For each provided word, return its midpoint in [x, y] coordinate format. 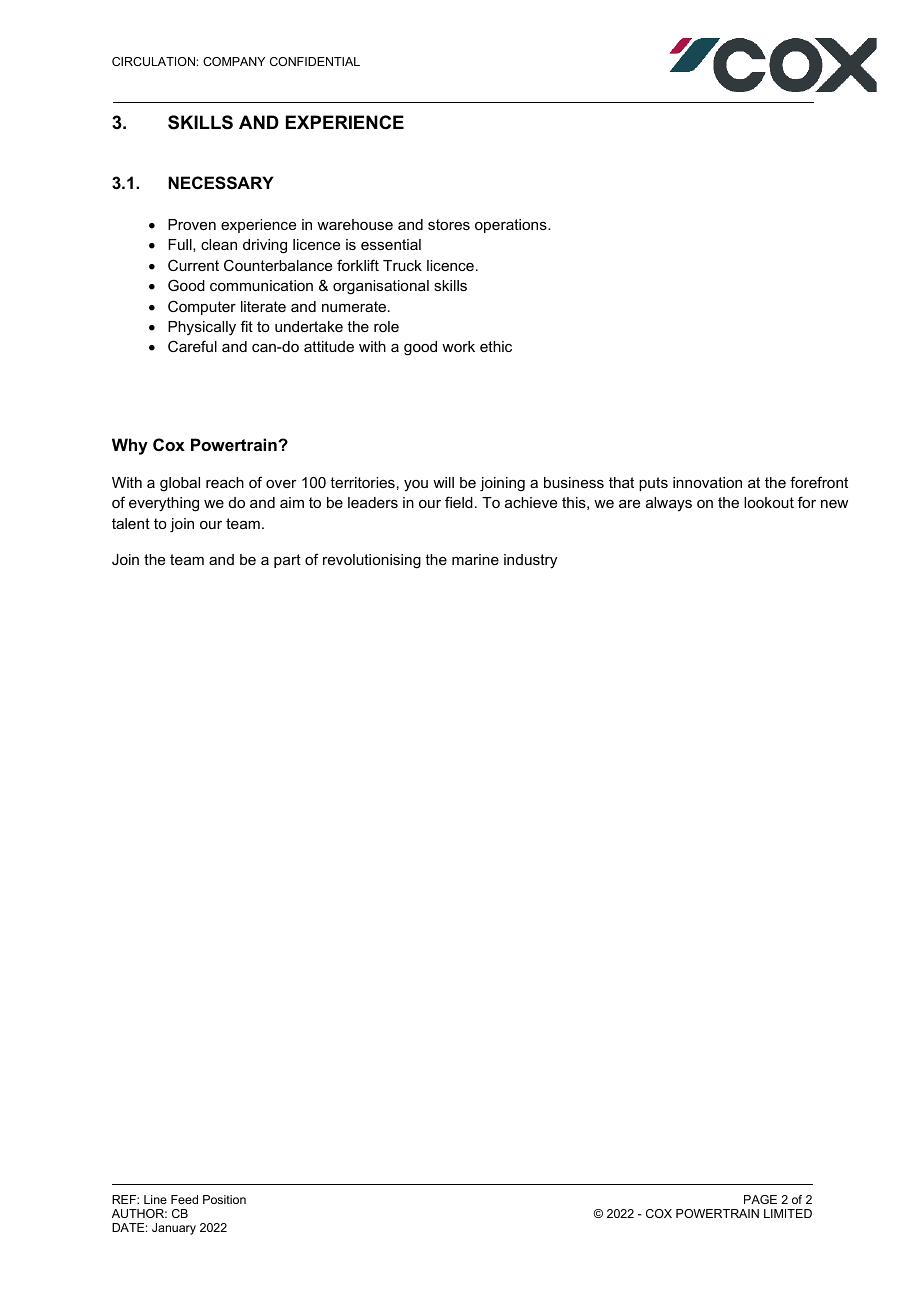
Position [224, 1199]
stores [449, 224]
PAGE [760, 1199]
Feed [184, 1199]
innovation [707, 482]
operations [512, 226]
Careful [192, 346]
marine [475, 559]
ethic [496, 346]
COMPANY [234, 61]
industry [530, 561]
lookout [769, 502]
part [287, 561]
